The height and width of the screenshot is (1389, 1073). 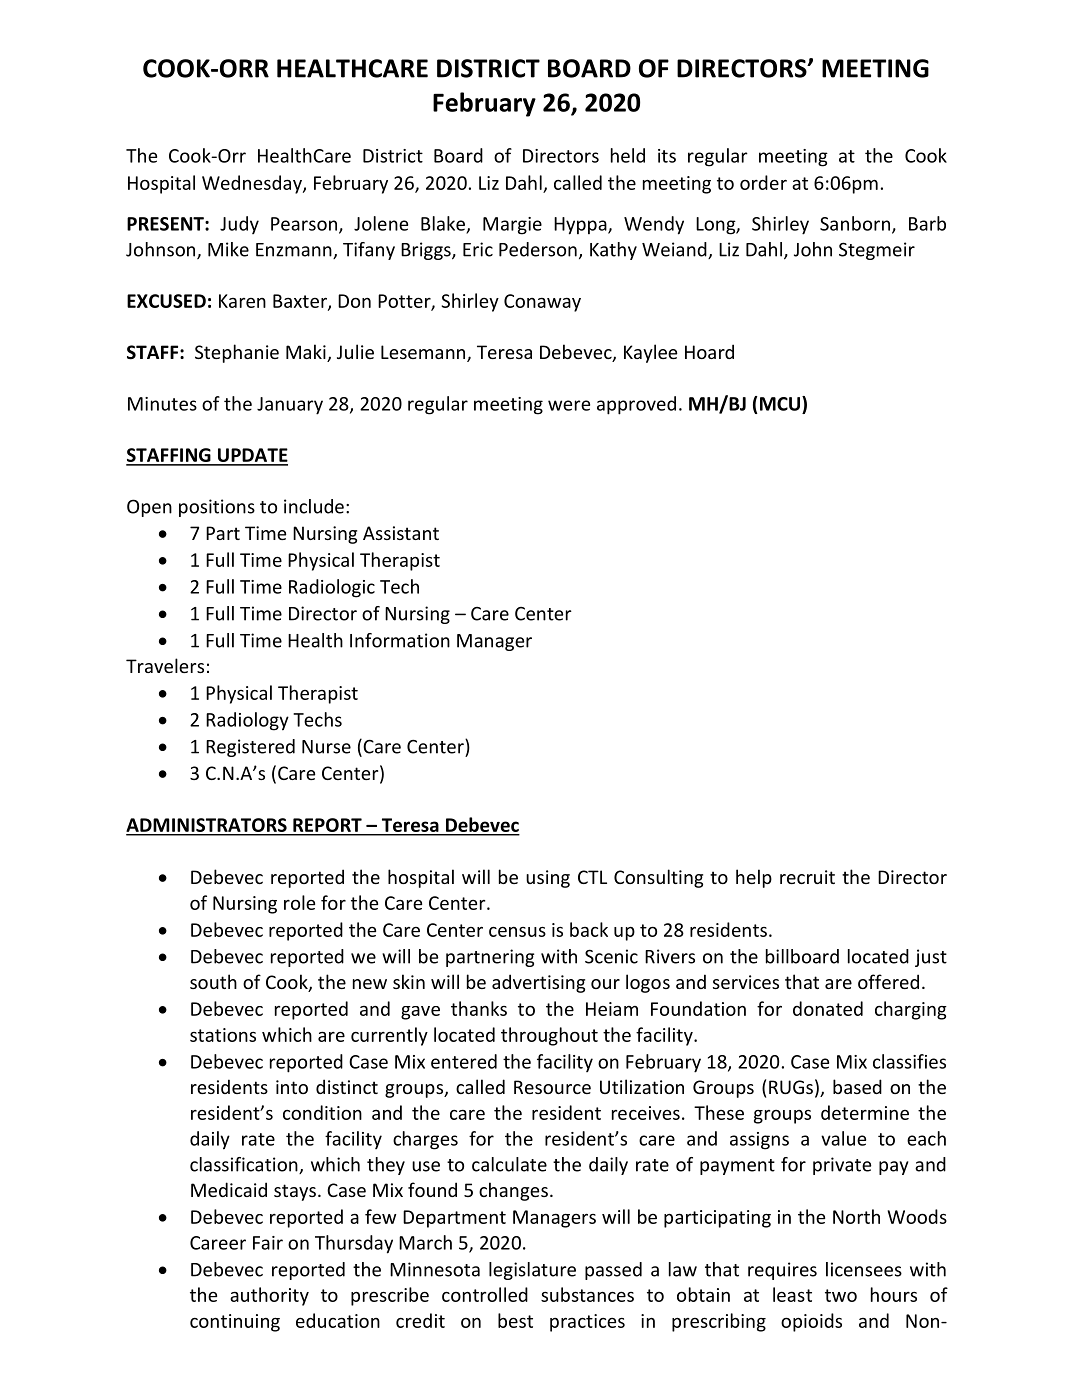 I want to click on Pederson, so click(x=538, y=249).
